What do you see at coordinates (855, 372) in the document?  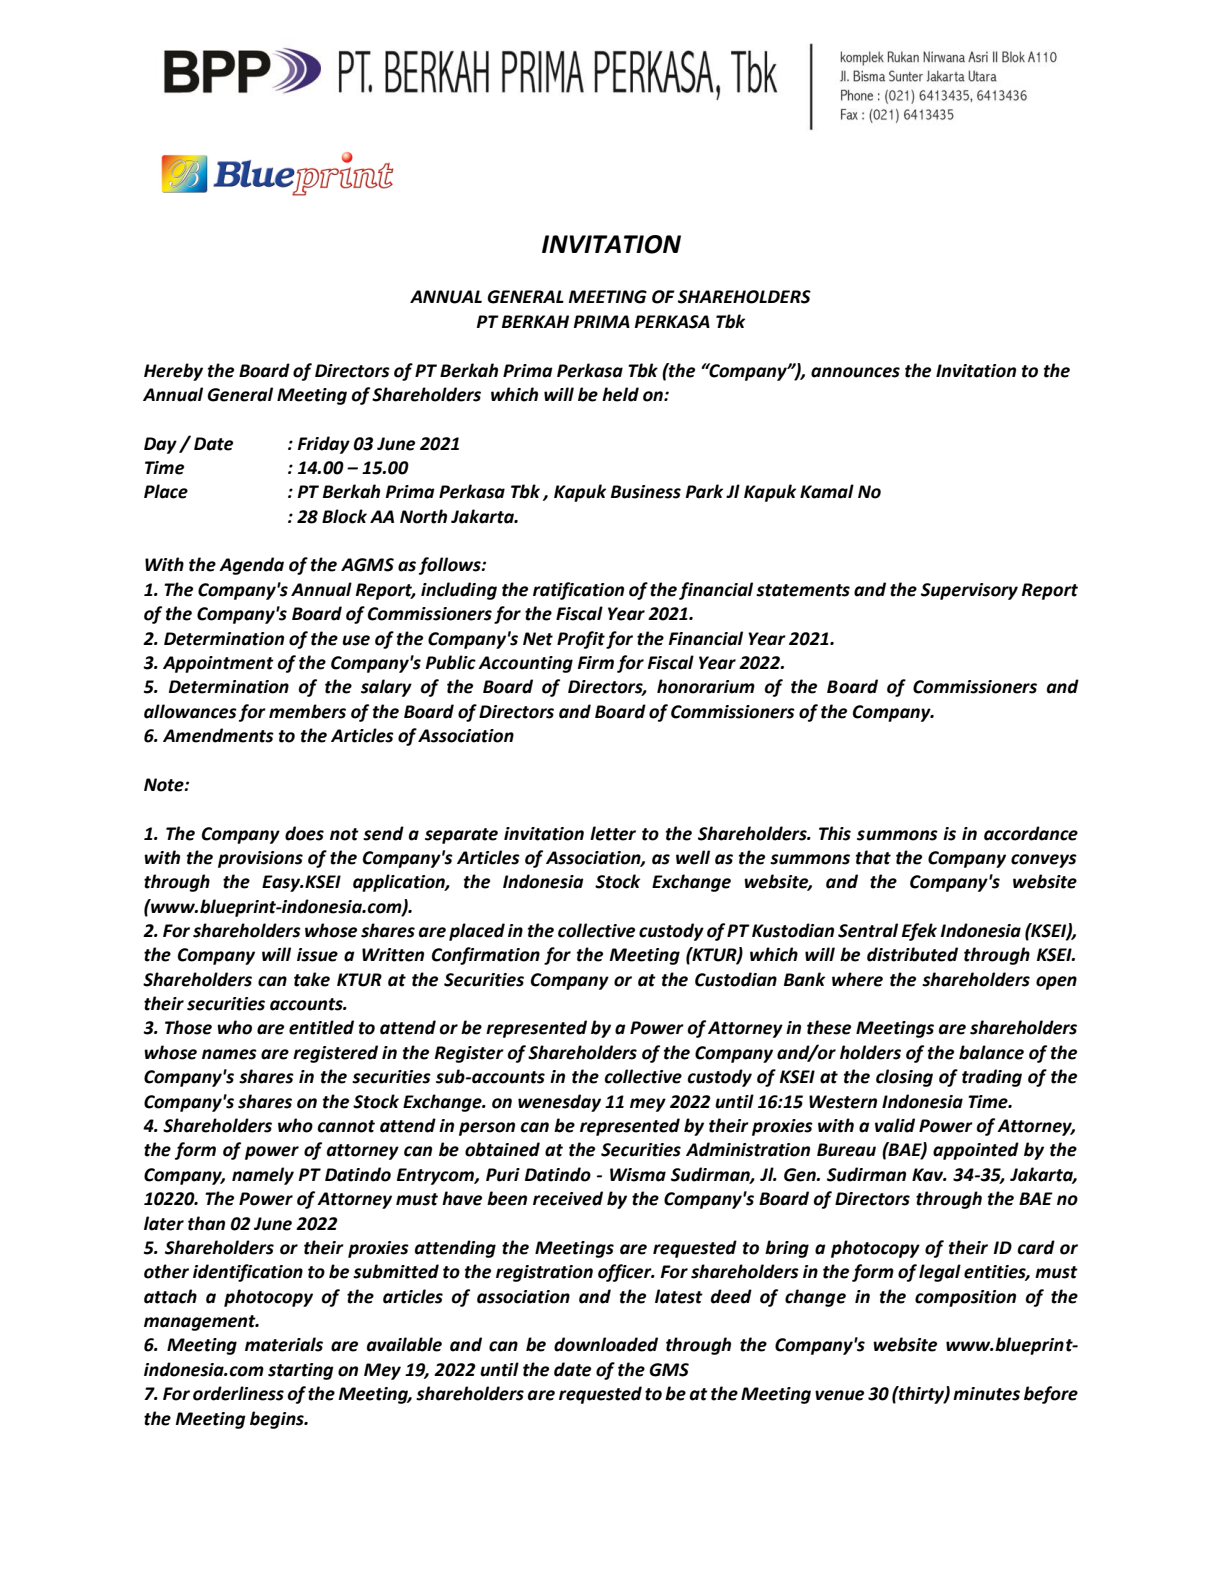 I see `announces` at bounding box center [855, 372].
